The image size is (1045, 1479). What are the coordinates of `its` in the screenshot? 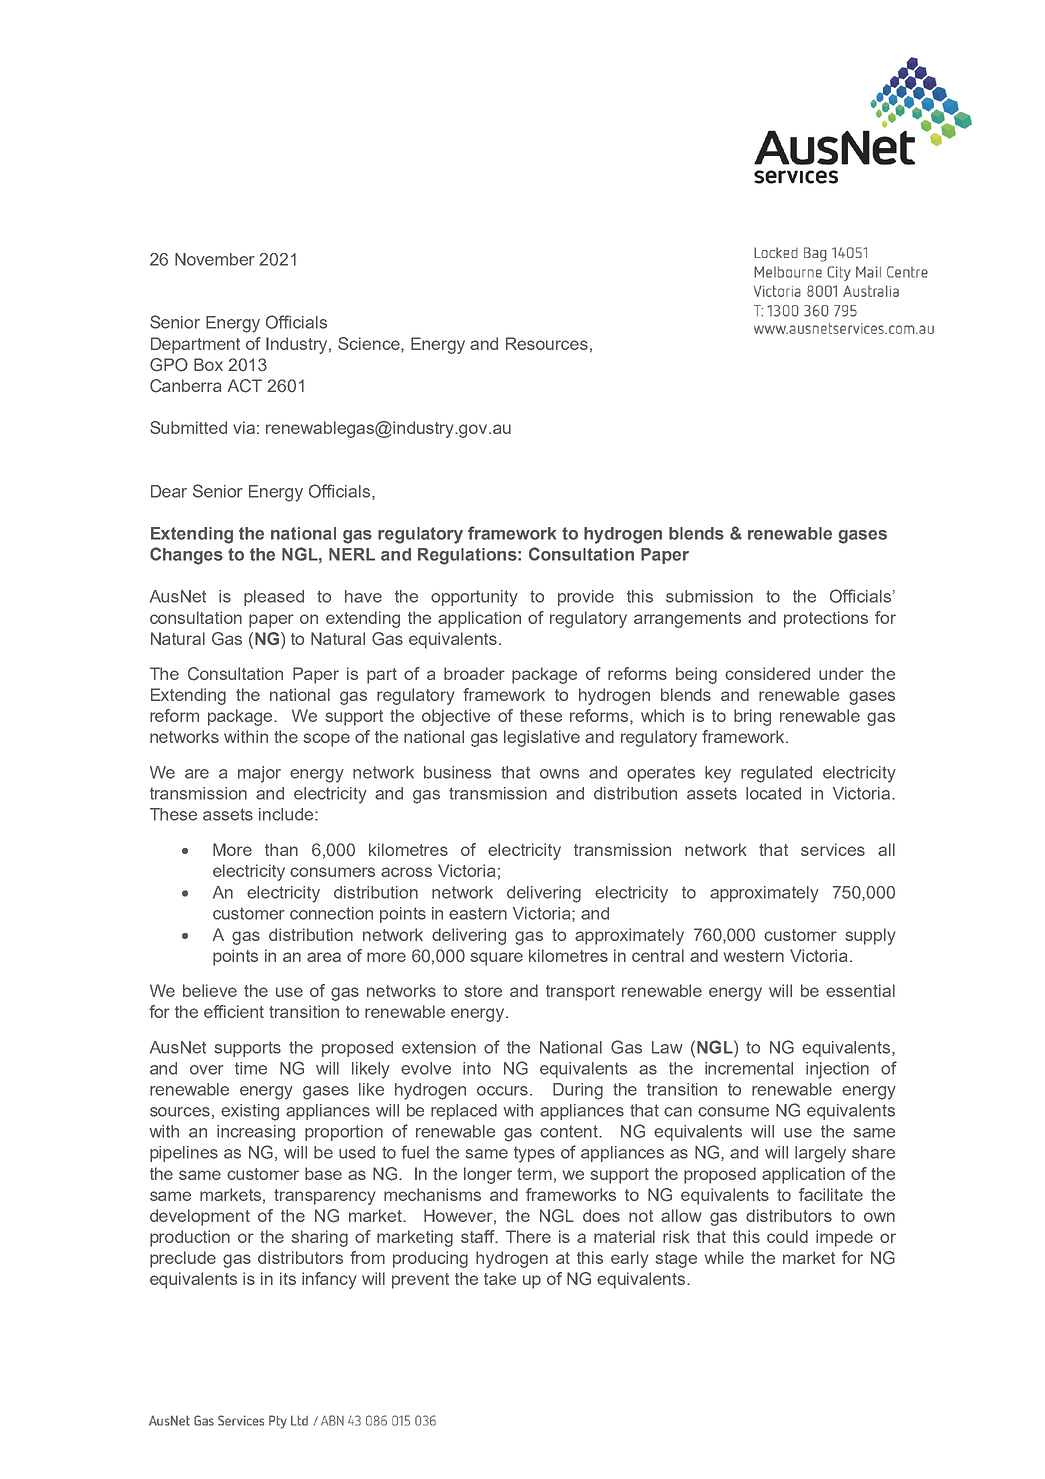 It's located at (288, 1278).
